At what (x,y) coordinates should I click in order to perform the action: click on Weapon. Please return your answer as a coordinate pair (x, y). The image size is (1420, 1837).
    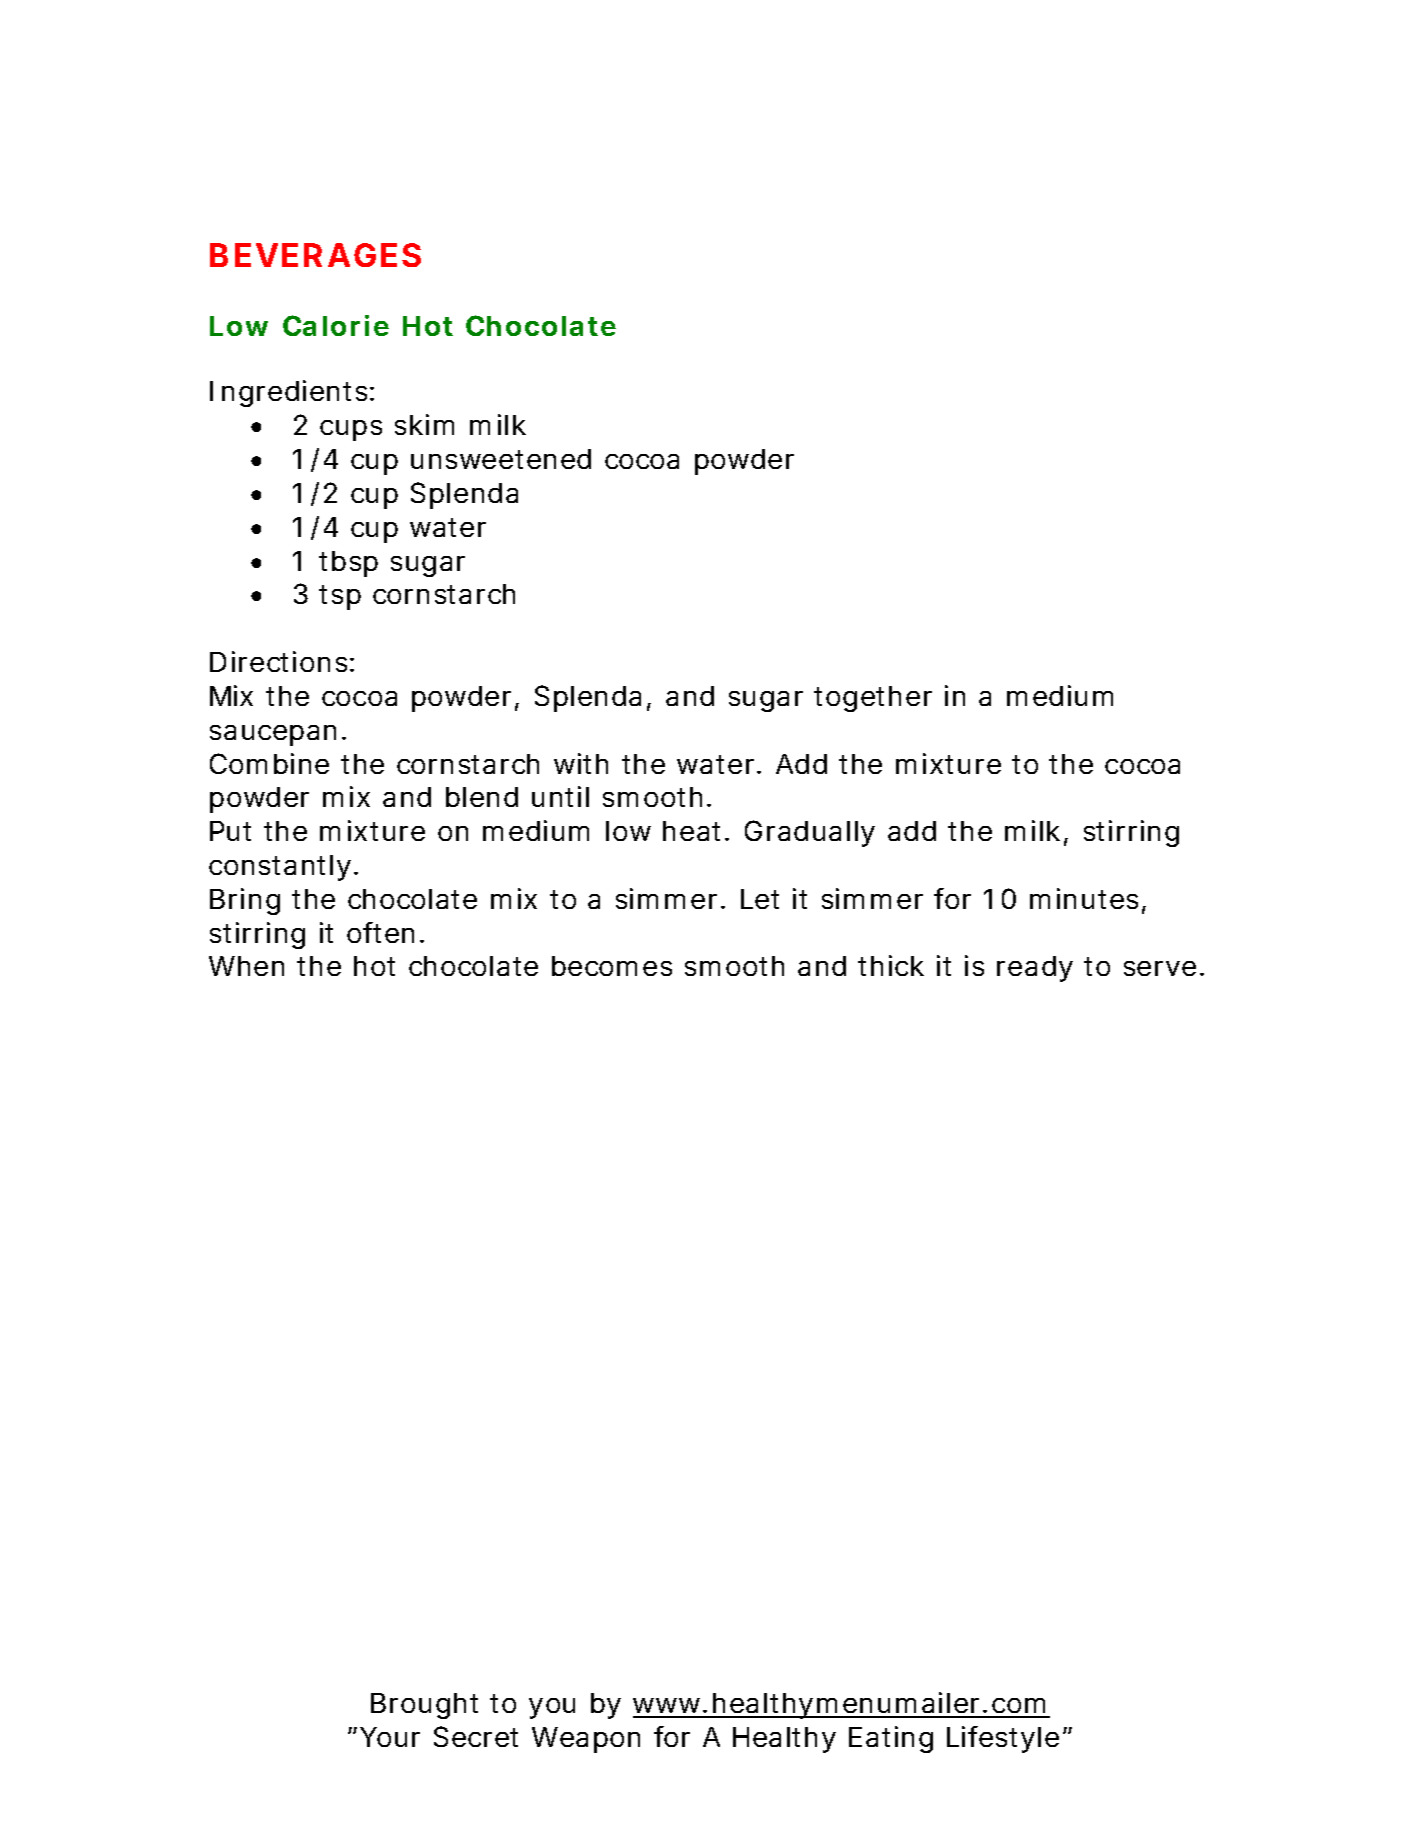
    Looking at the image, I should click on (586, 1740).
